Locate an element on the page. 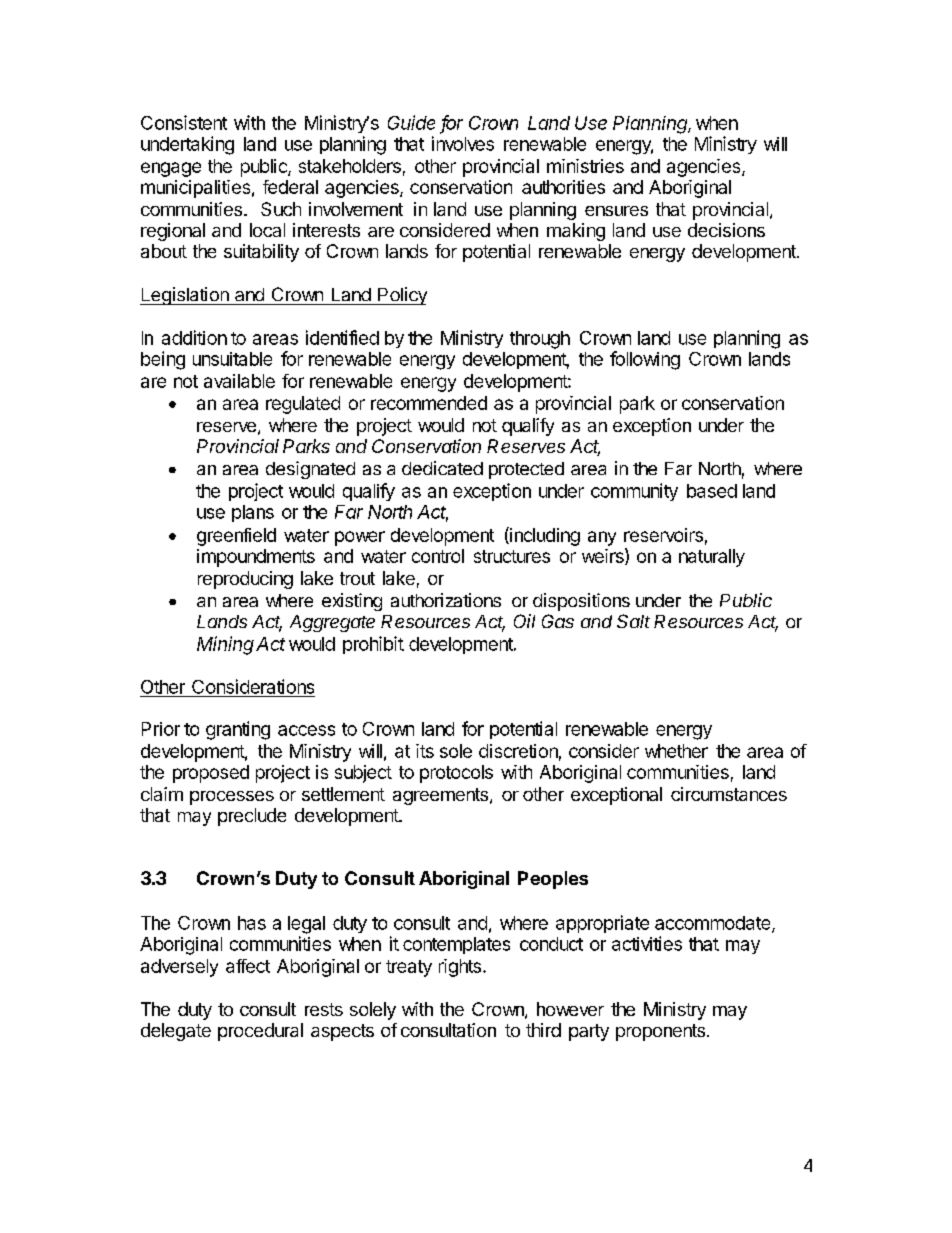 Image resolution: width=952 pixels, height=1233 pixels. ministries is located at coordinates (585, 166).
